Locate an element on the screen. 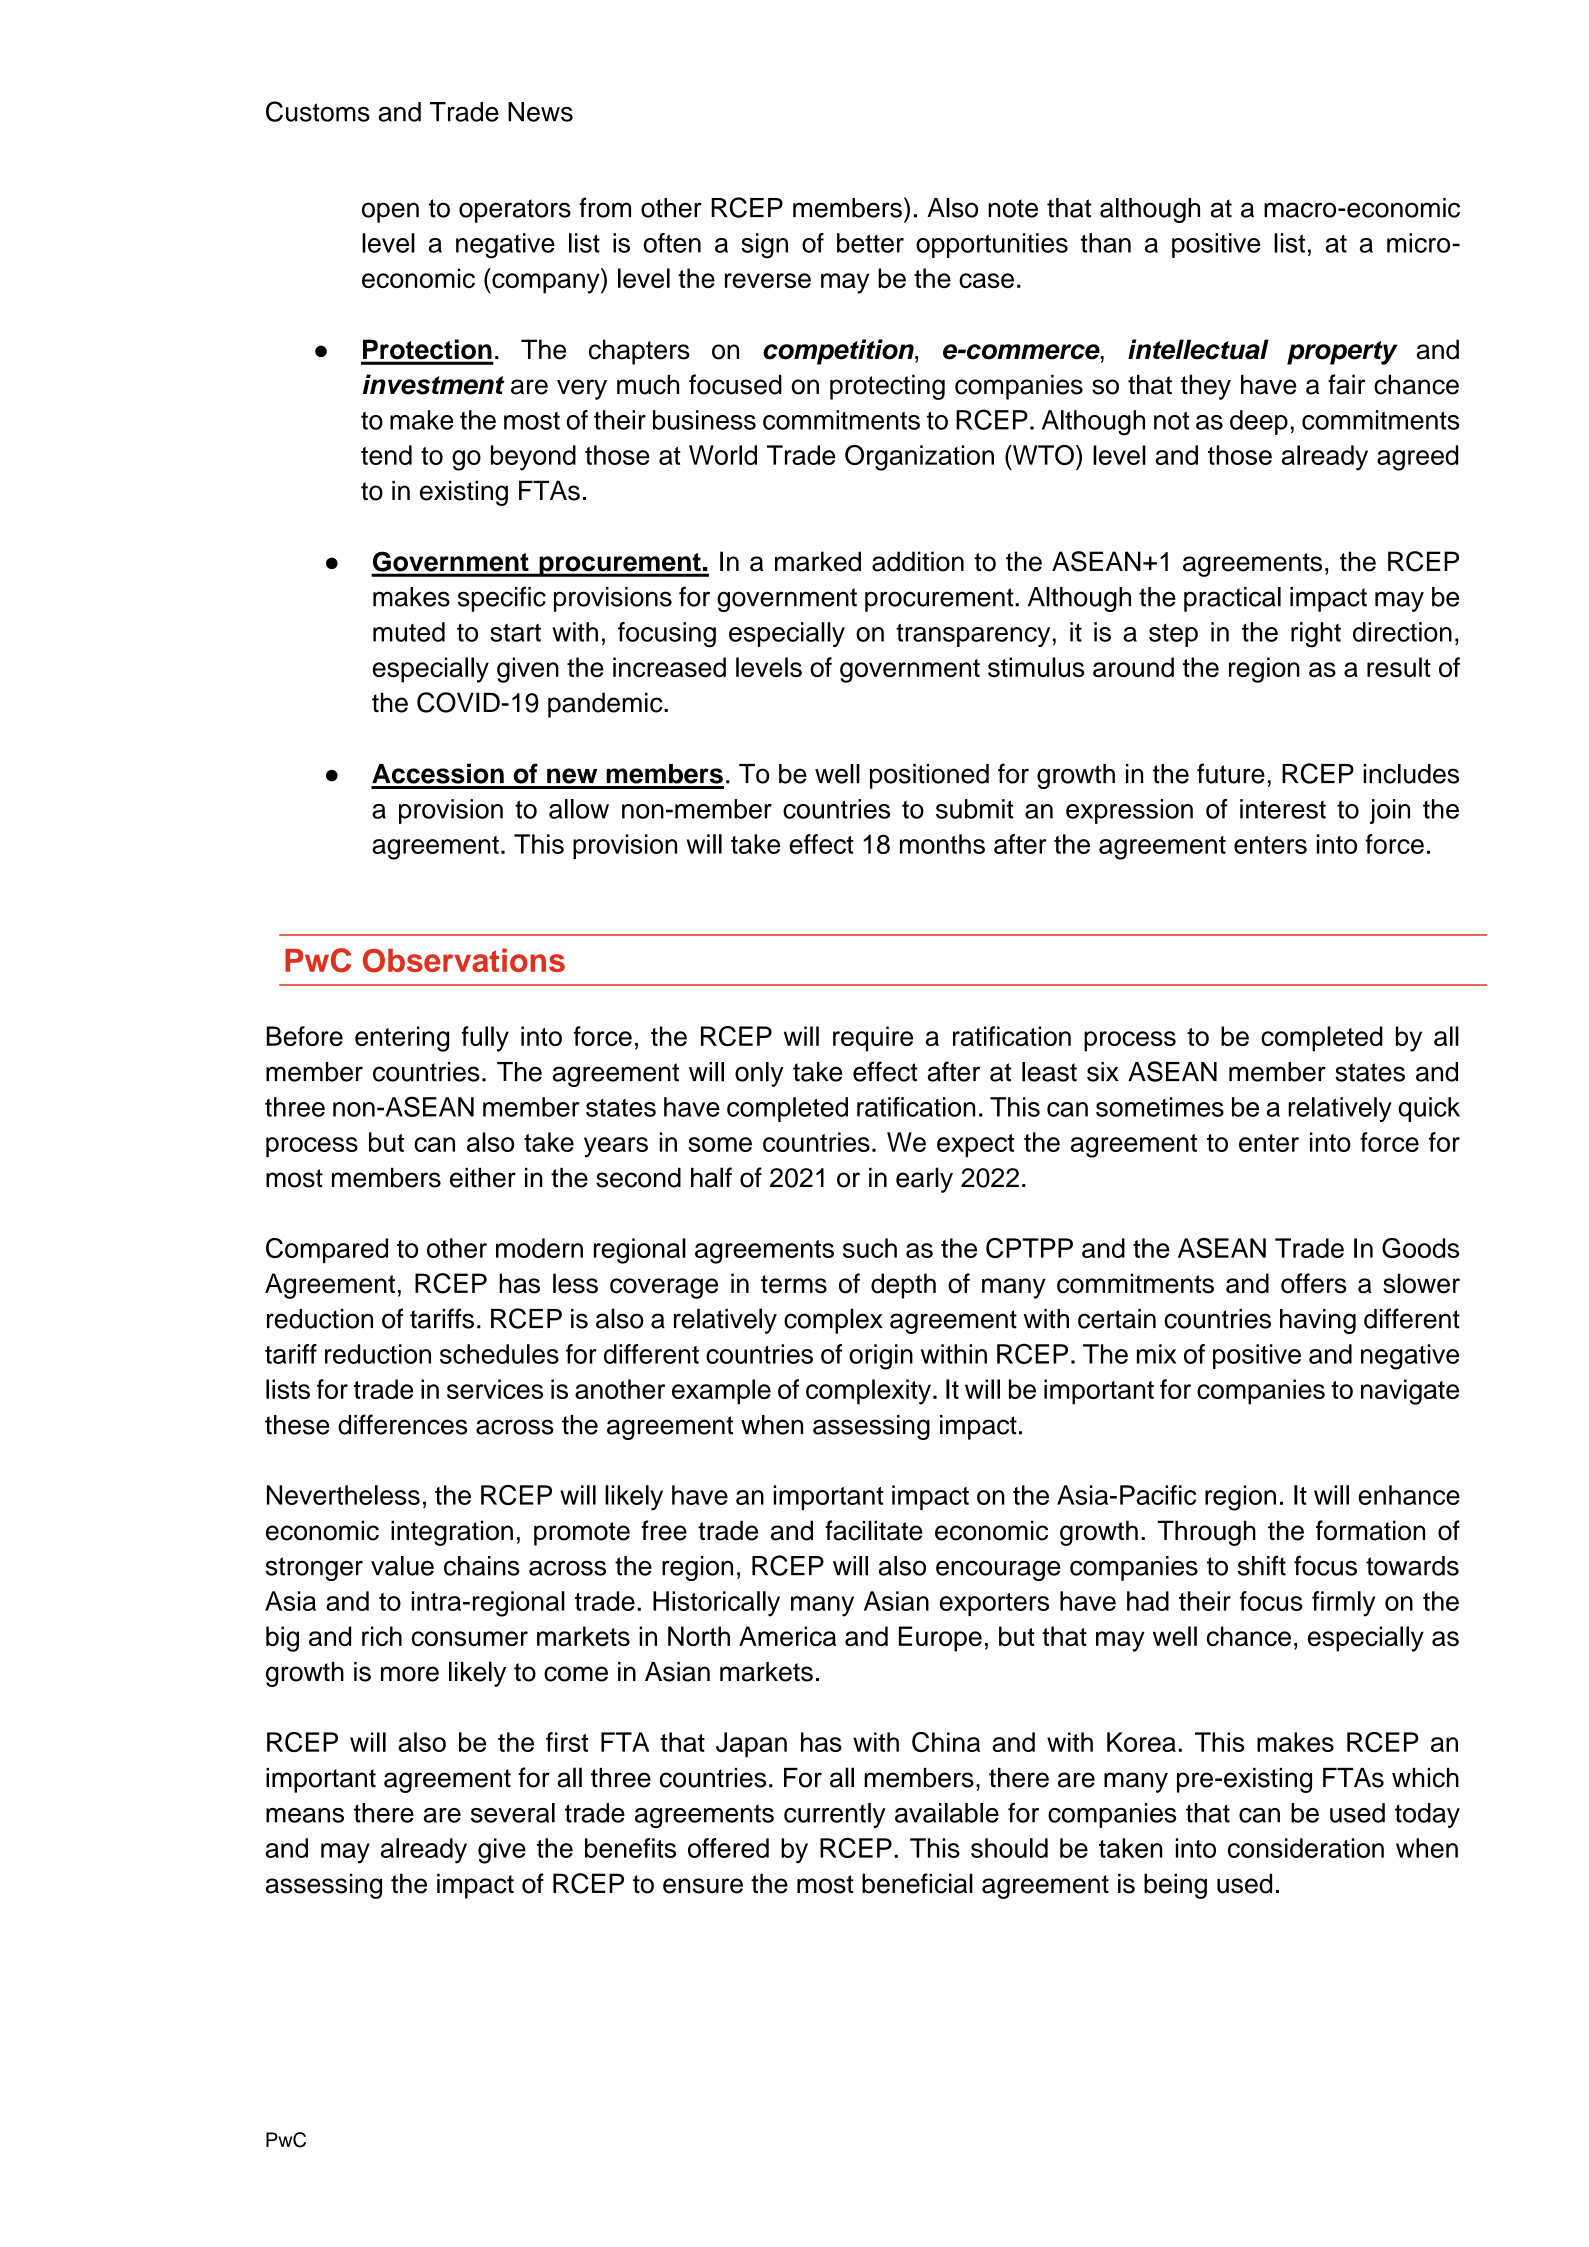 This screenshot has height=2247, width=1589. interest is located at coordinates (1283, 809).
